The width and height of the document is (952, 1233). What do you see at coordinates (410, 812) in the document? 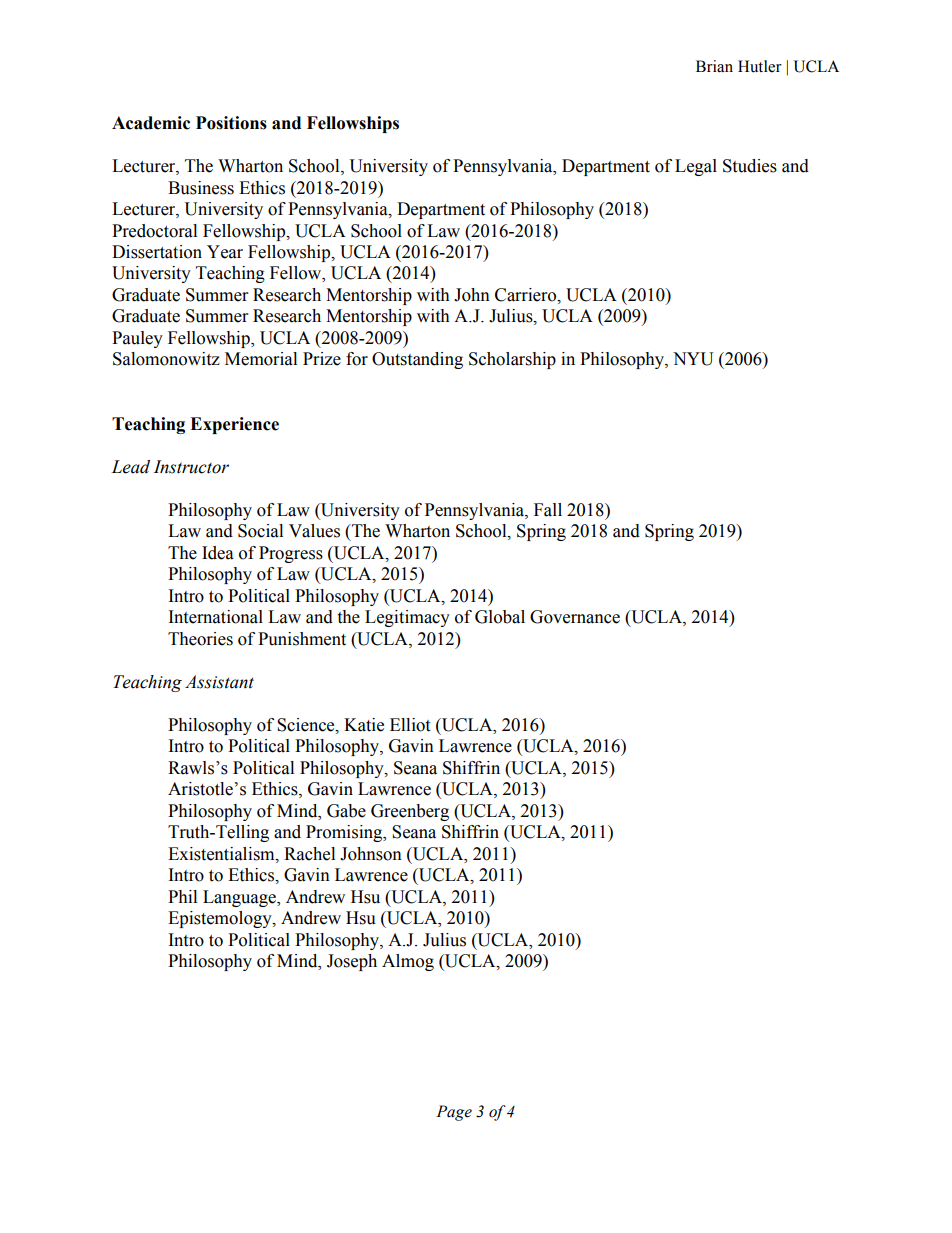
I see `Greenberg` at bounding box center [410, 812].
